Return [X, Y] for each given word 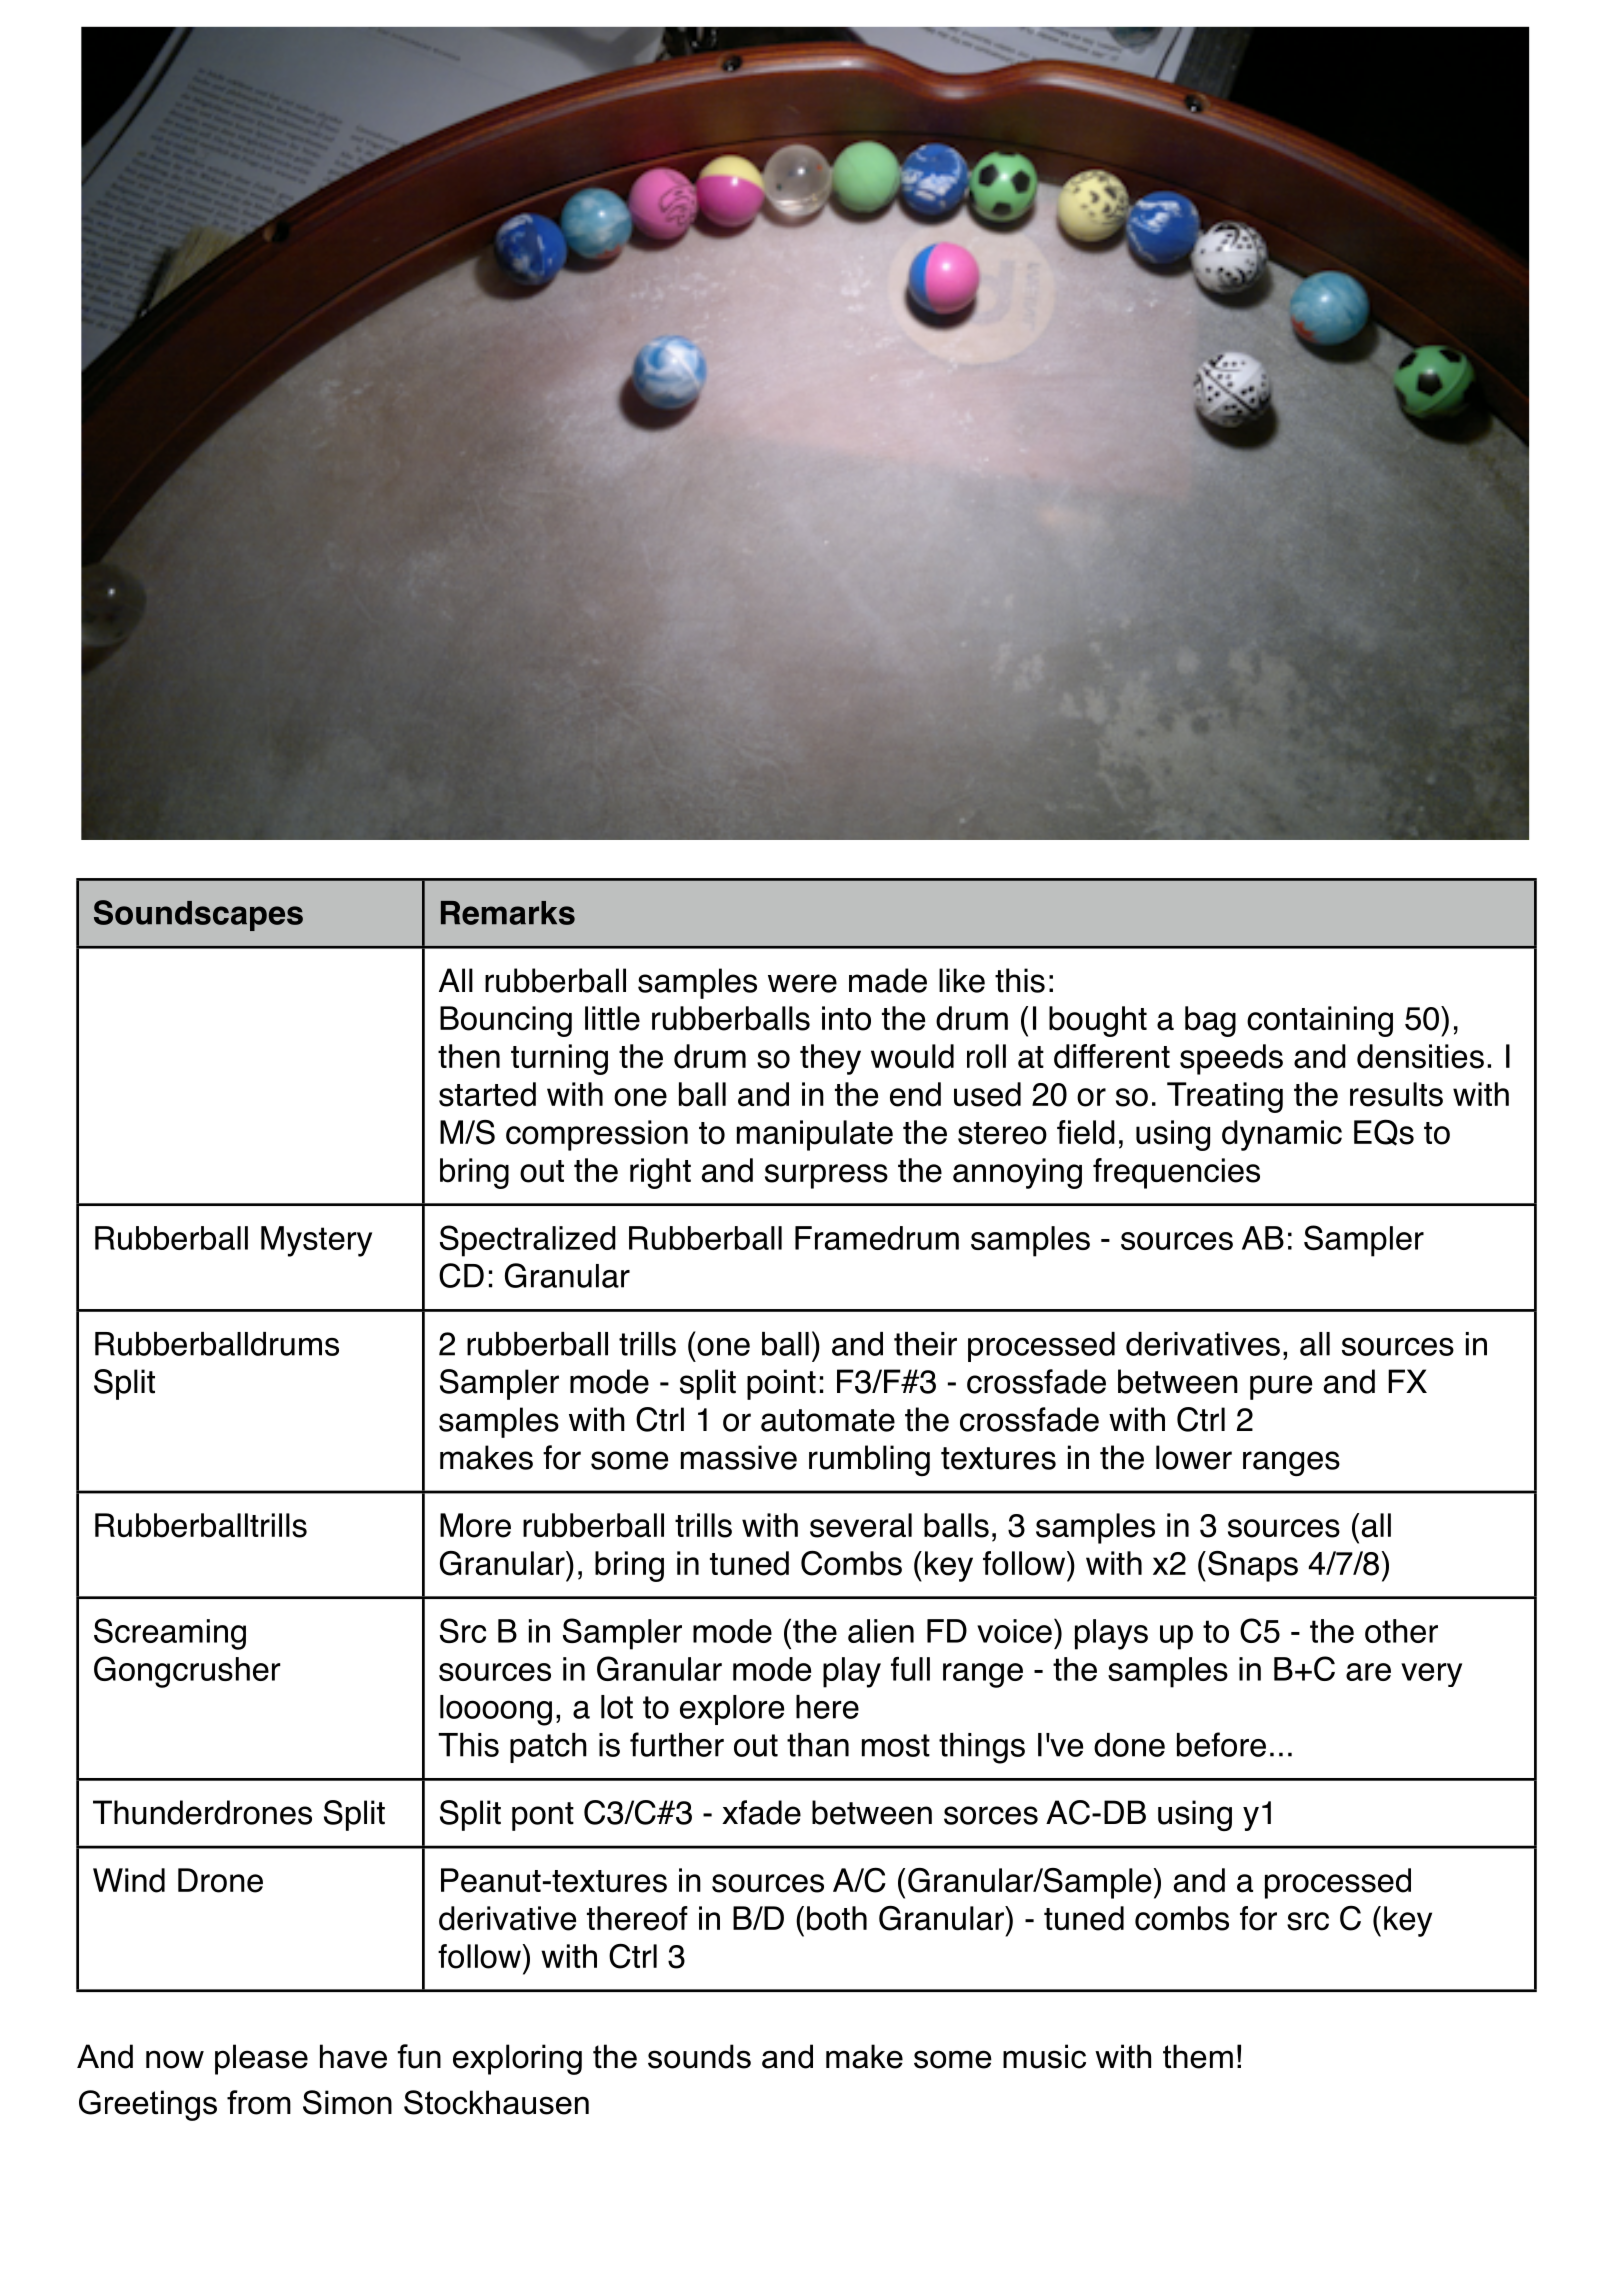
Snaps [1253, 1566]
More [475, 1525]
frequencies [1176, 1173]
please [261, 2059]
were [802, 983]
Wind [129, 1880]
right [660, 1173]
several [861, 1525]
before [1221, 1744]
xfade [761, 1812]
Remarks [508, 913]
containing [1320, 1021]
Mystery [316, 1241]
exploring [517, 2059]
